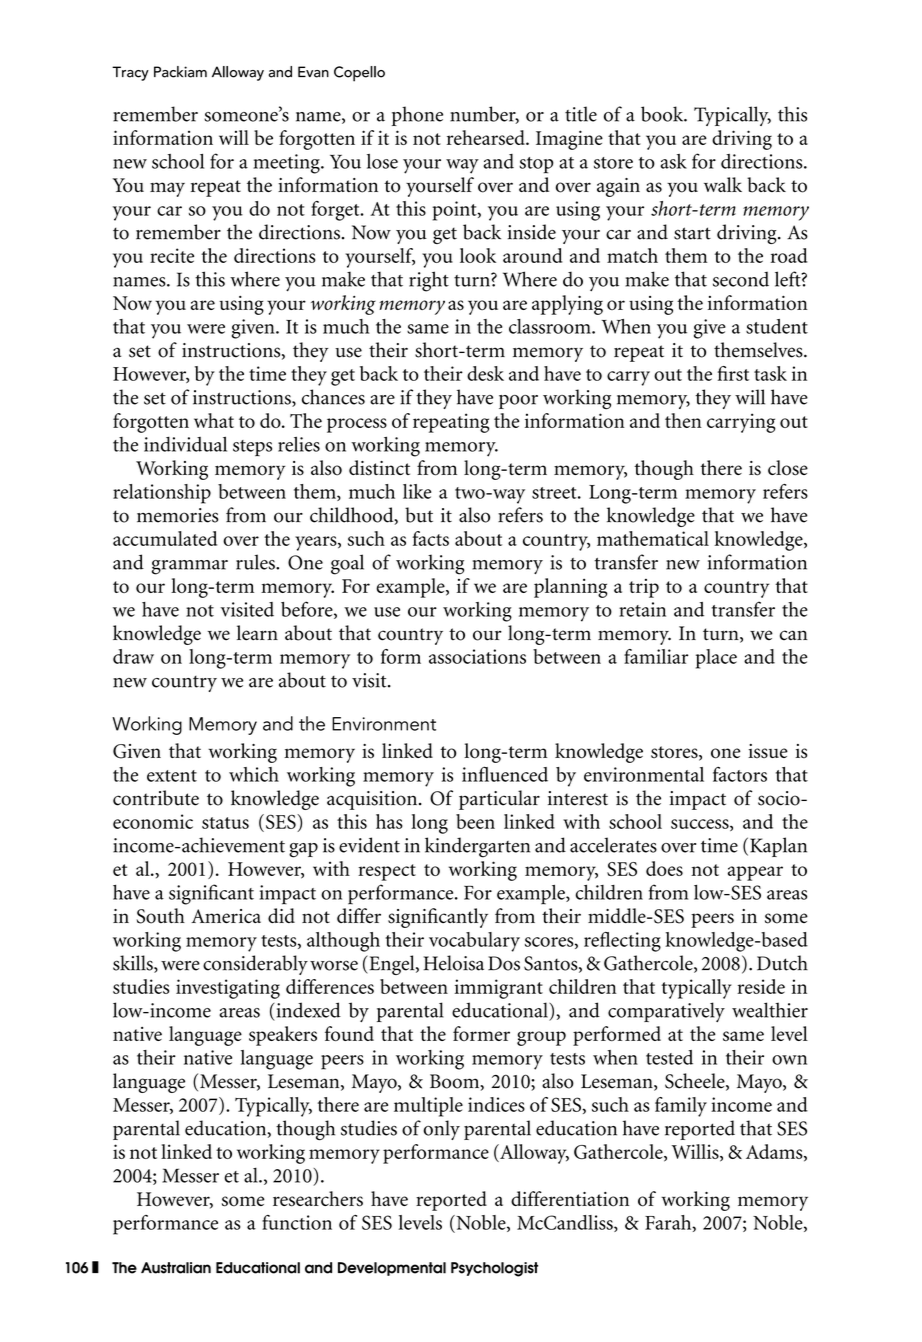 The height and width of the screenshot is (1342, 922). What do you see at coordinates (257, 633) in the screenshot?
I see `learn` at bounding box center [257, 633].
